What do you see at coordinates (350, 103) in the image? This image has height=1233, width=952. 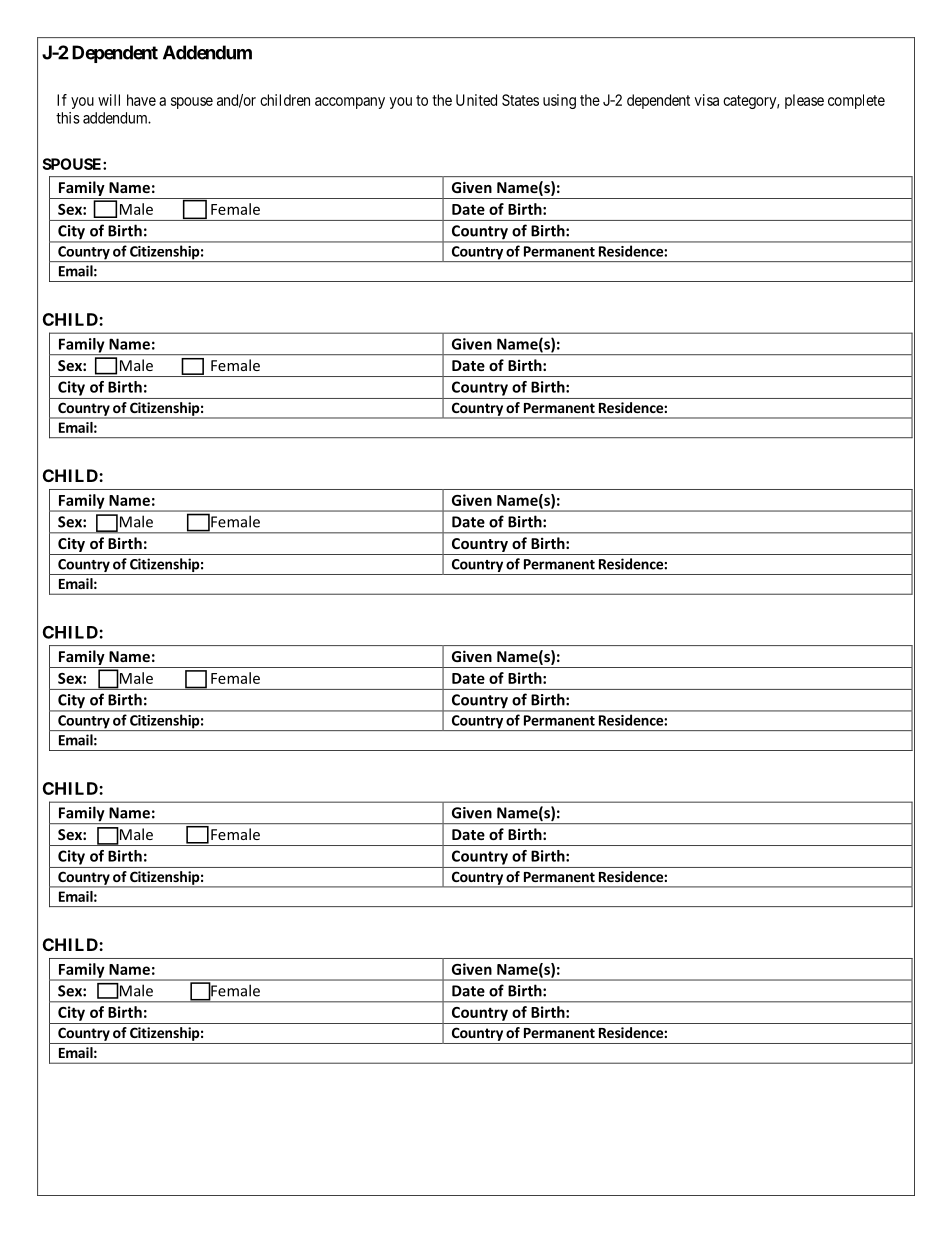 I see `accompany` at bounding box center [350, 103].
